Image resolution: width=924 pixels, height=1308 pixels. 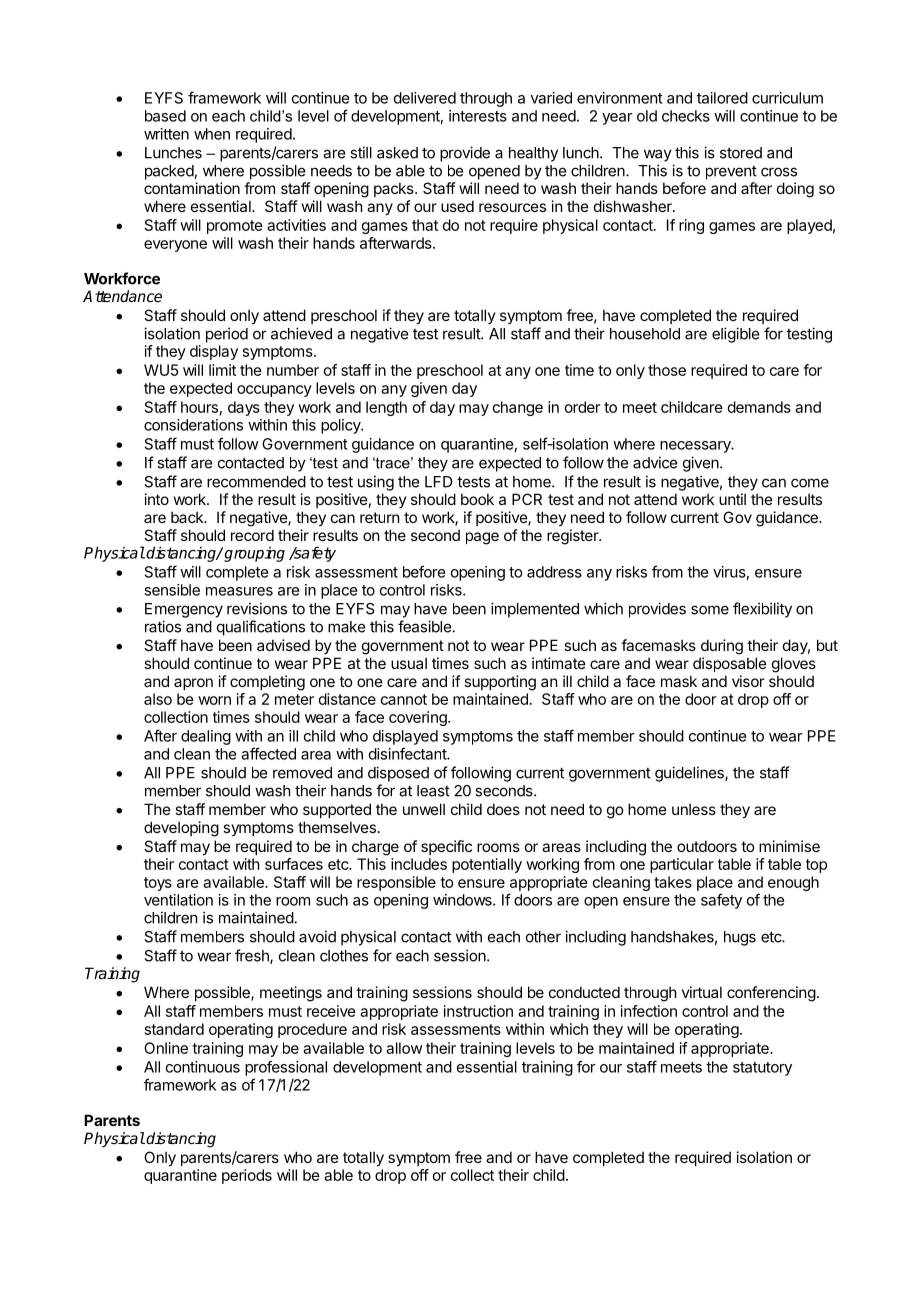 What do you see at coordinates (478, 1011) in the image?
I see `instruction` at bounding box center [478, 1011].
